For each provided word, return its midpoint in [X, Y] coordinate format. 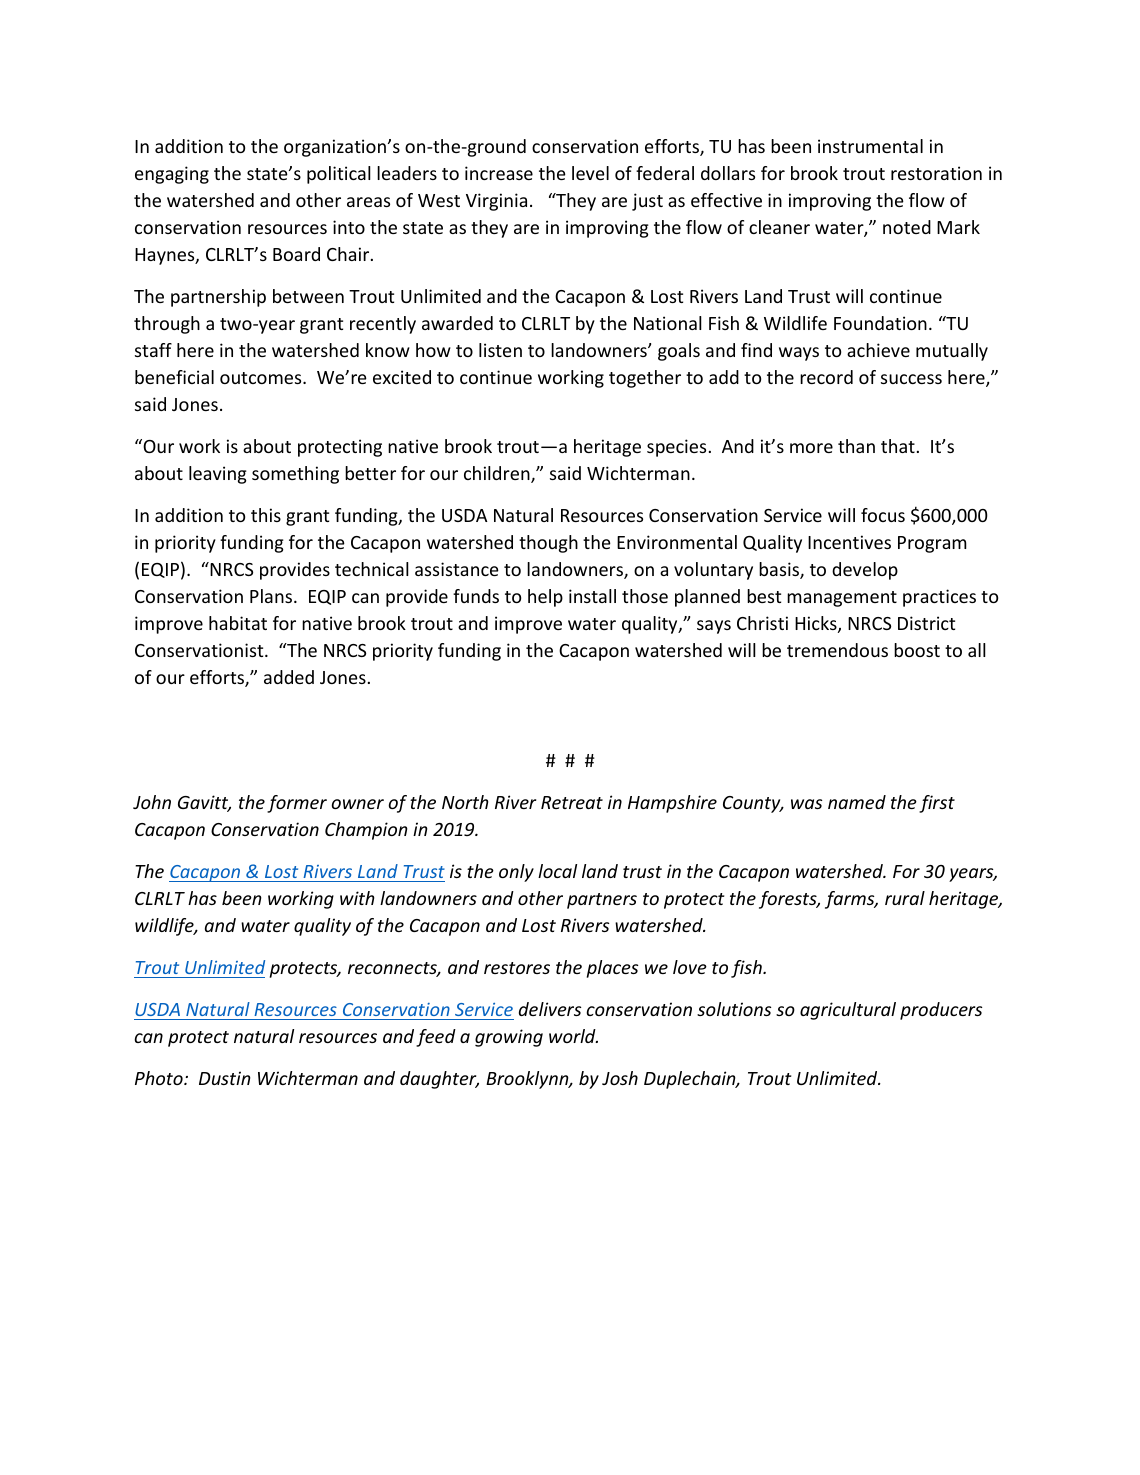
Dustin [225, 1078]
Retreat [572, 802]
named [857, 802]
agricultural [848, 1011]
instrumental [870, 146]
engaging [172, 175]
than [856, 446]
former [297, 804]
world [573, 1036]
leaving [218, 475]
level [590, 173]
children [498, 474]
